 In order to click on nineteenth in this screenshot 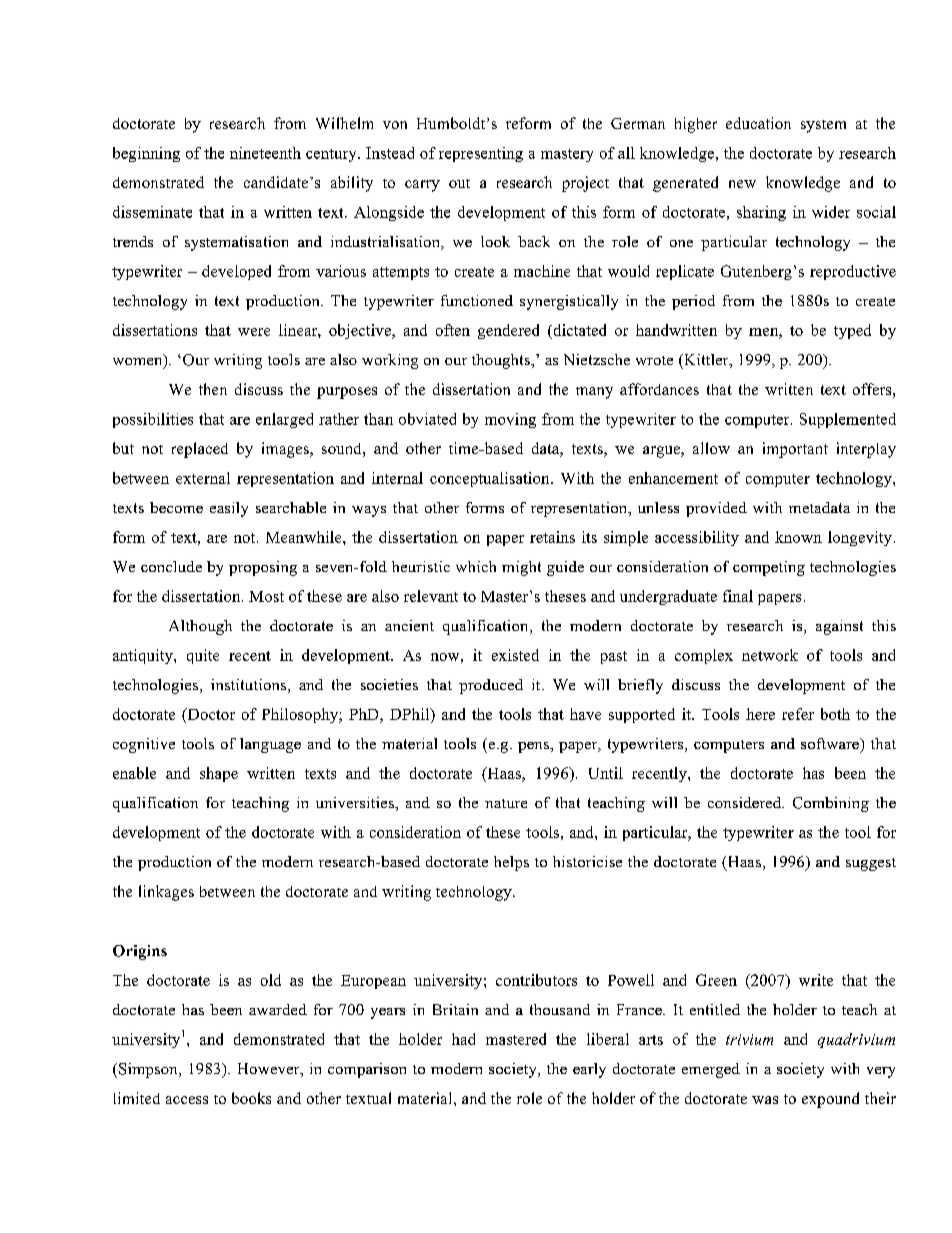, I will do `click(265, 153)`.
